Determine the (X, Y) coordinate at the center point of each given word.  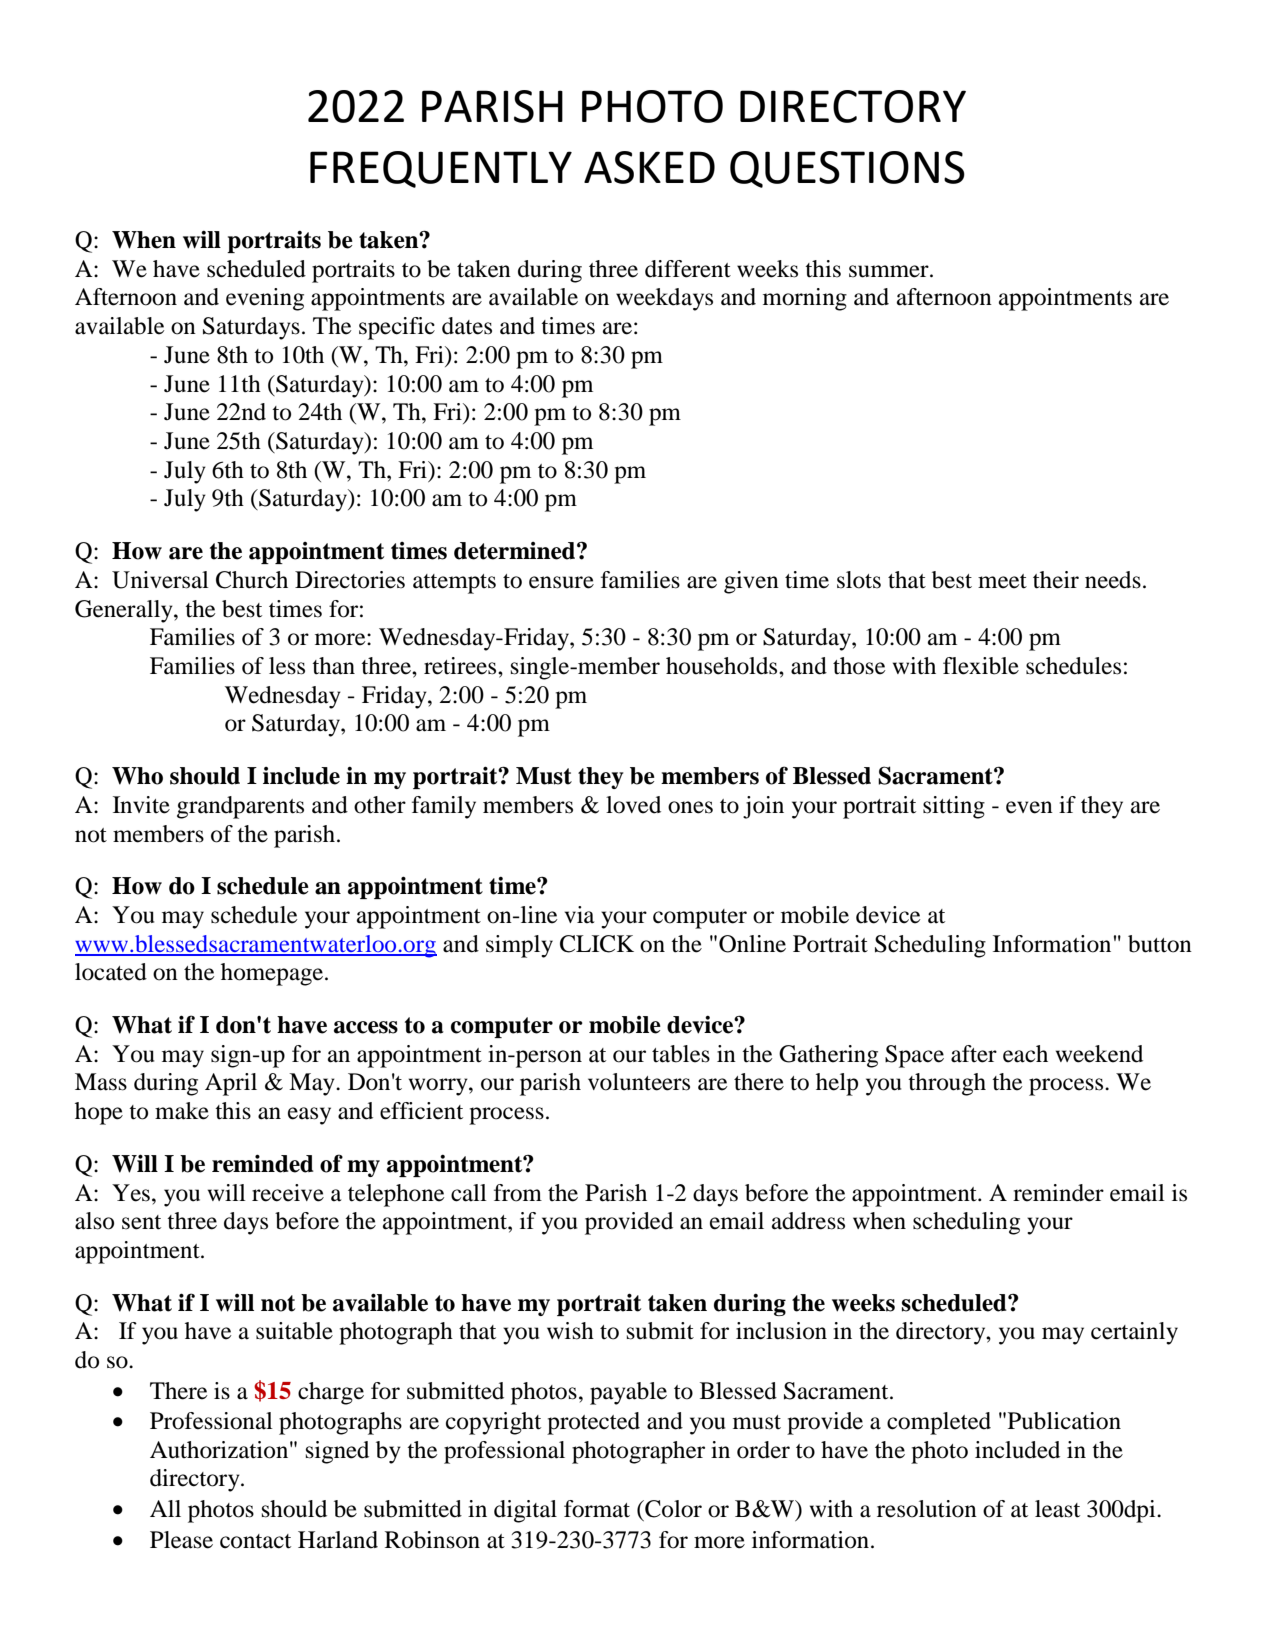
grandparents (240, 807)
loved (633, 805)
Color (672, 1509)
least (1057, 1509)
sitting (954, 807)
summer (890, 271)
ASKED (649, 167)
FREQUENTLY (441, 169)
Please (181, 1540)
